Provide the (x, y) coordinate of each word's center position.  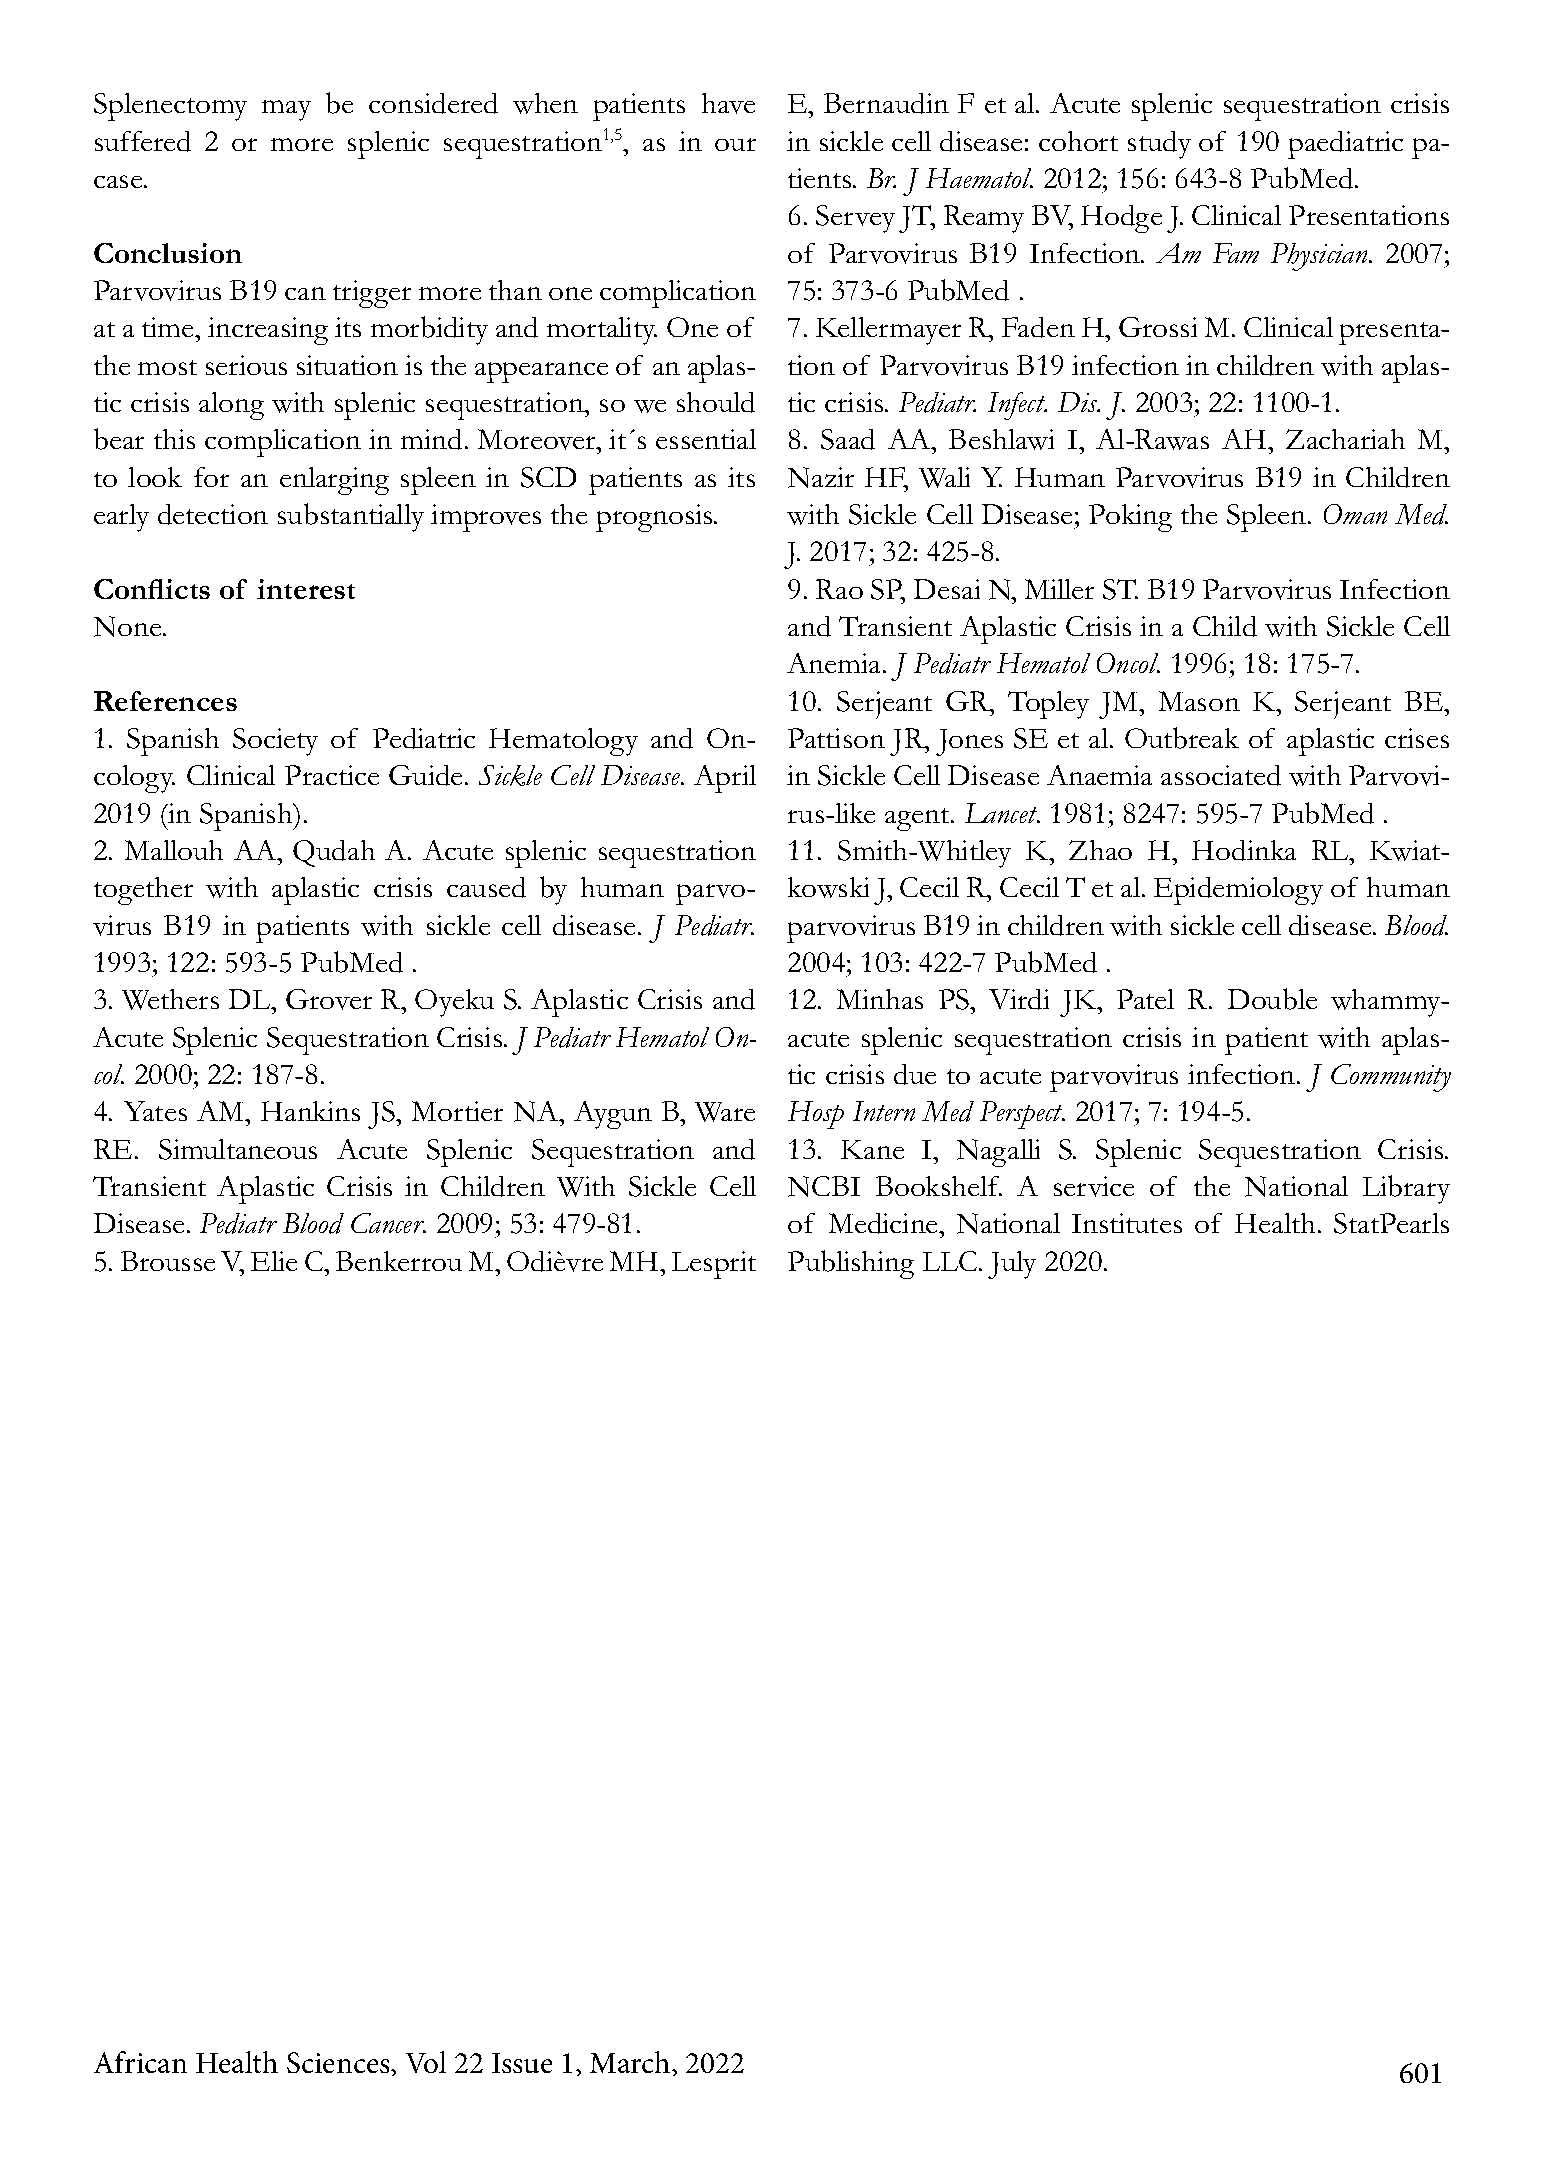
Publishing (851, 1264)
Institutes (1127, 1223)
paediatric (1345, 145)
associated (1221, 775)
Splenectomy (170, 107)
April (725, 779)
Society (275, 742)
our (735, 144)
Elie (274, 1261)
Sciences (339, 2062)
